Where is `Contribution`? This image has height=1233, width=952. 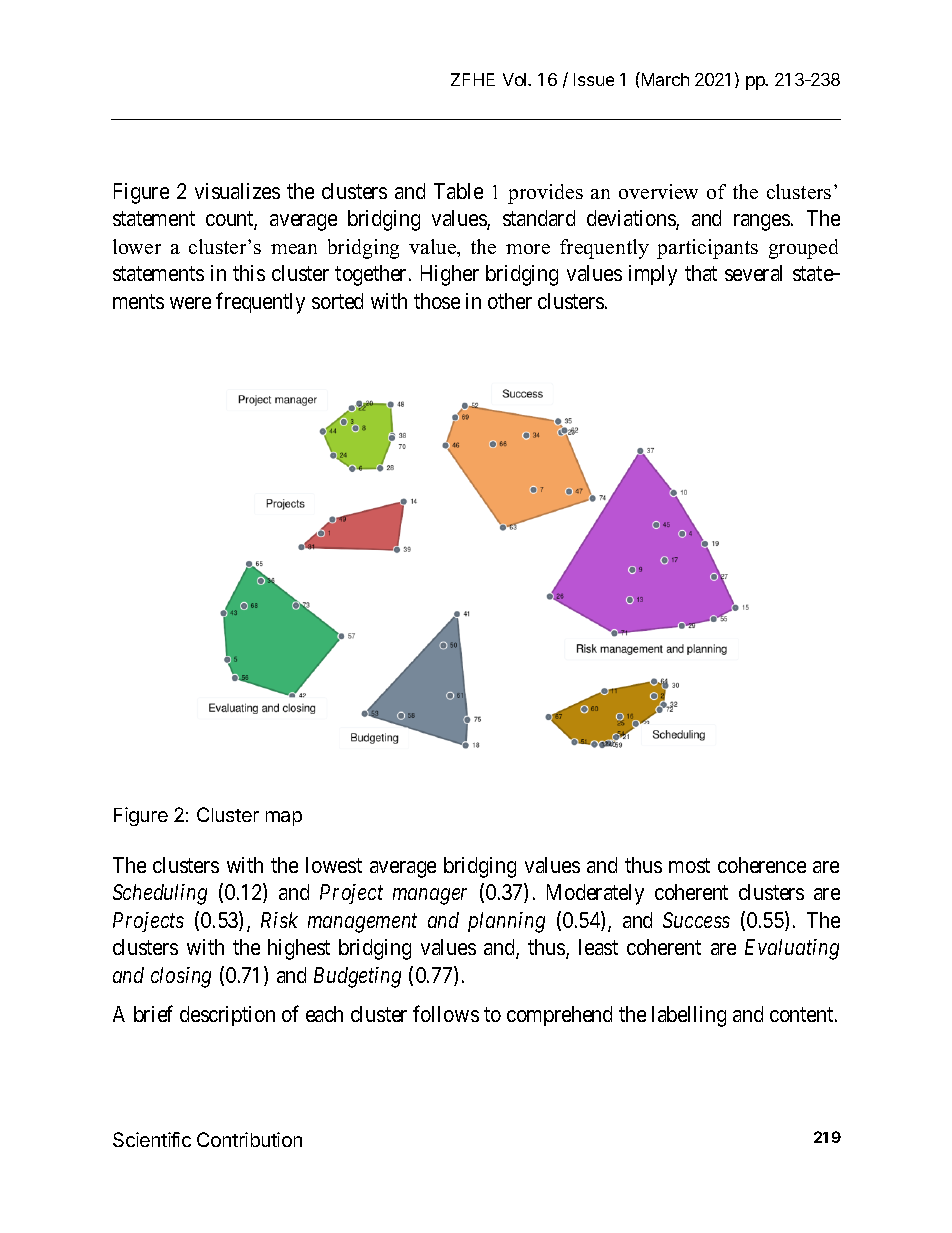
Contribution is located at coordinates (249, 1139).
